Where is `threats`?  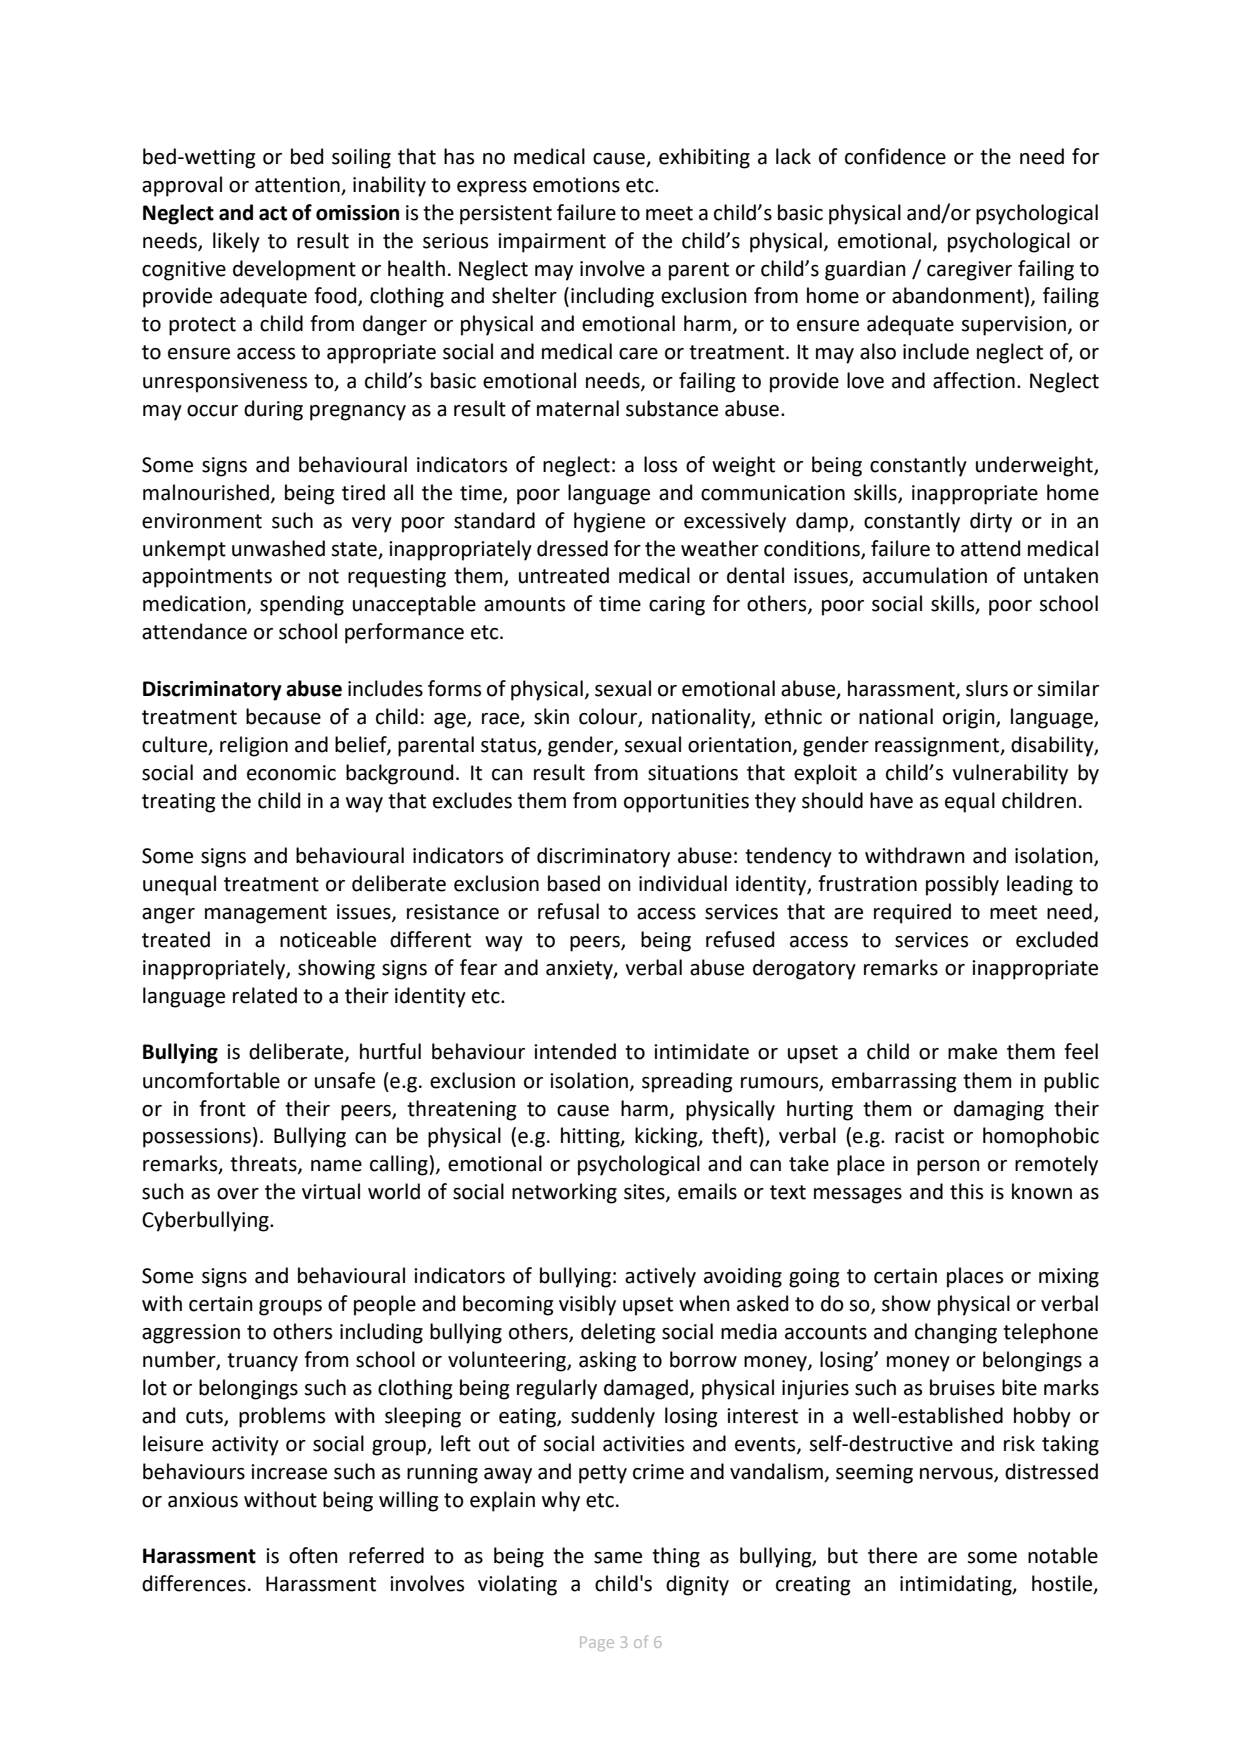
threats is located at coordinates (264, 1164).
